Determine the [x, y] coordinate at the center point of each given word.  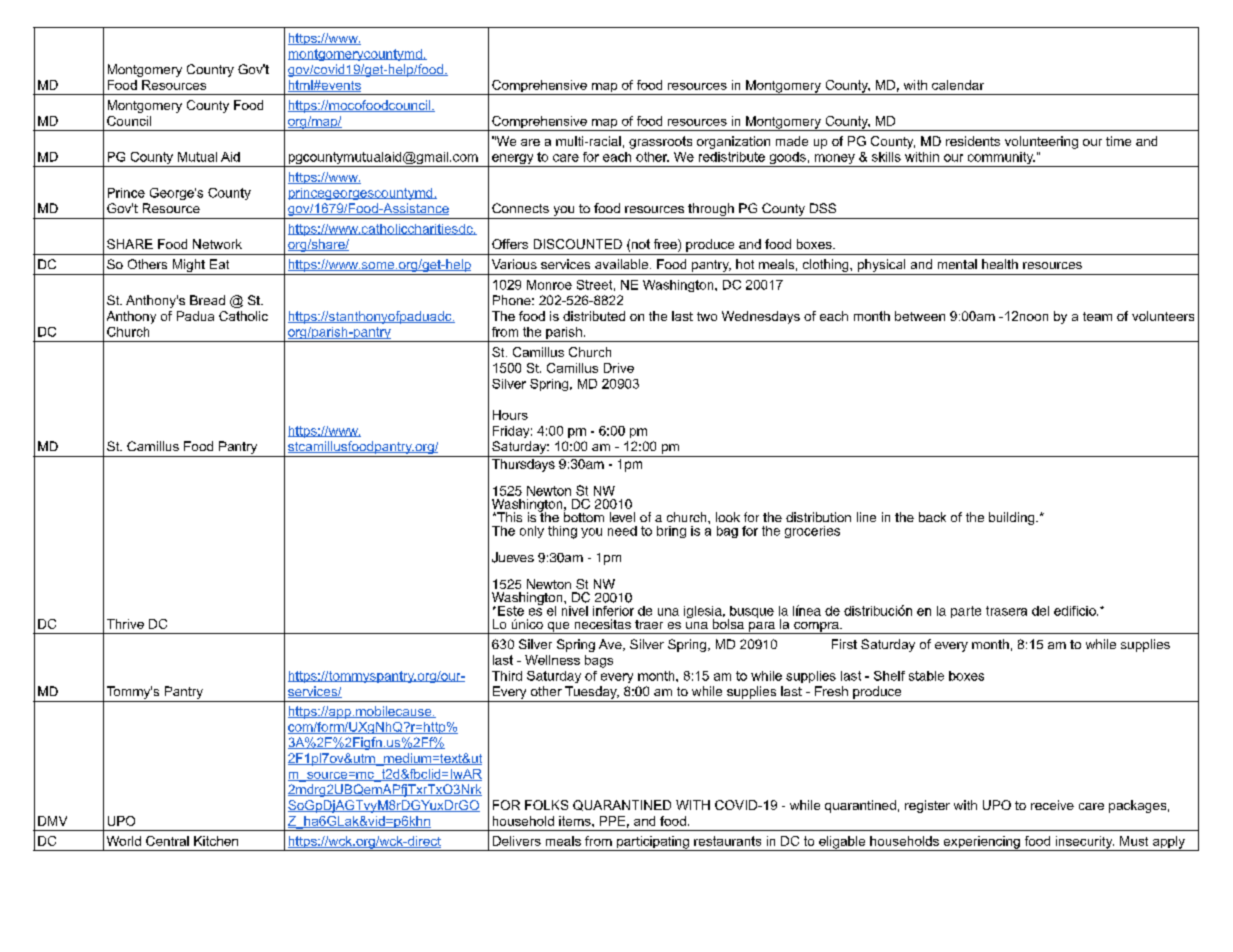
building [1013, 518]
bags [599, 661]
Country [210, 70]
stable [926, 676]
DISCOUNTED [578, 244]
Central [167, 841]
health [1000, 264]
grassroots [660, 142]
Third [507, 676]
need [622, 531]
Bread [207, 300]
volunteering [1041, 142]
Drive [619, 368]
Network [217, 244]
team [1097, 316]
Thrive [125, 624]
